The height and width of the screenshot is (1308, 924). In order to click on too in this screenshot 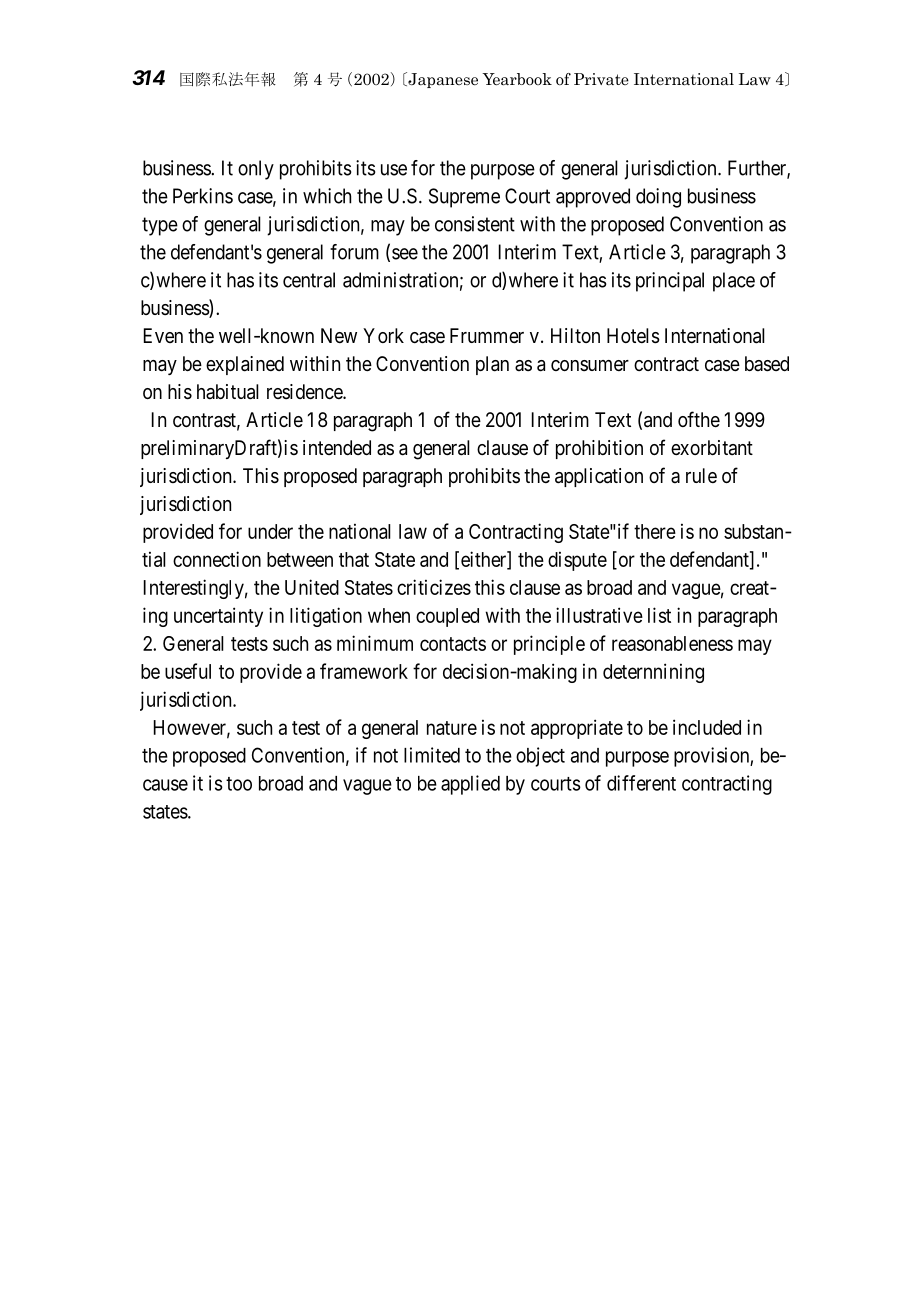, I will do `click(239, 784)`.
